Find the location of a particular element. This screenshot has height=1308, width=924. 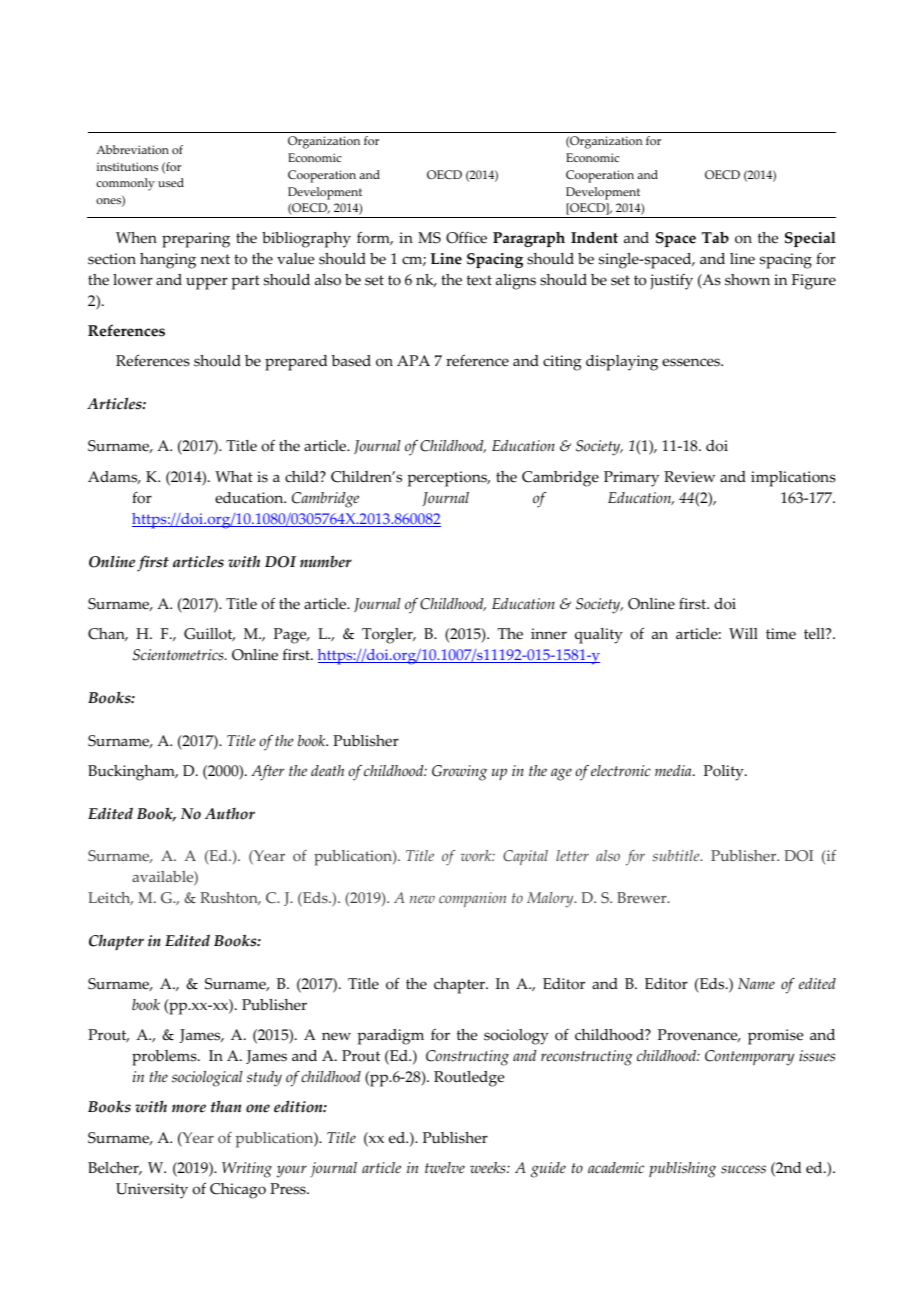

Polity is located at coordinates (725, 773).
